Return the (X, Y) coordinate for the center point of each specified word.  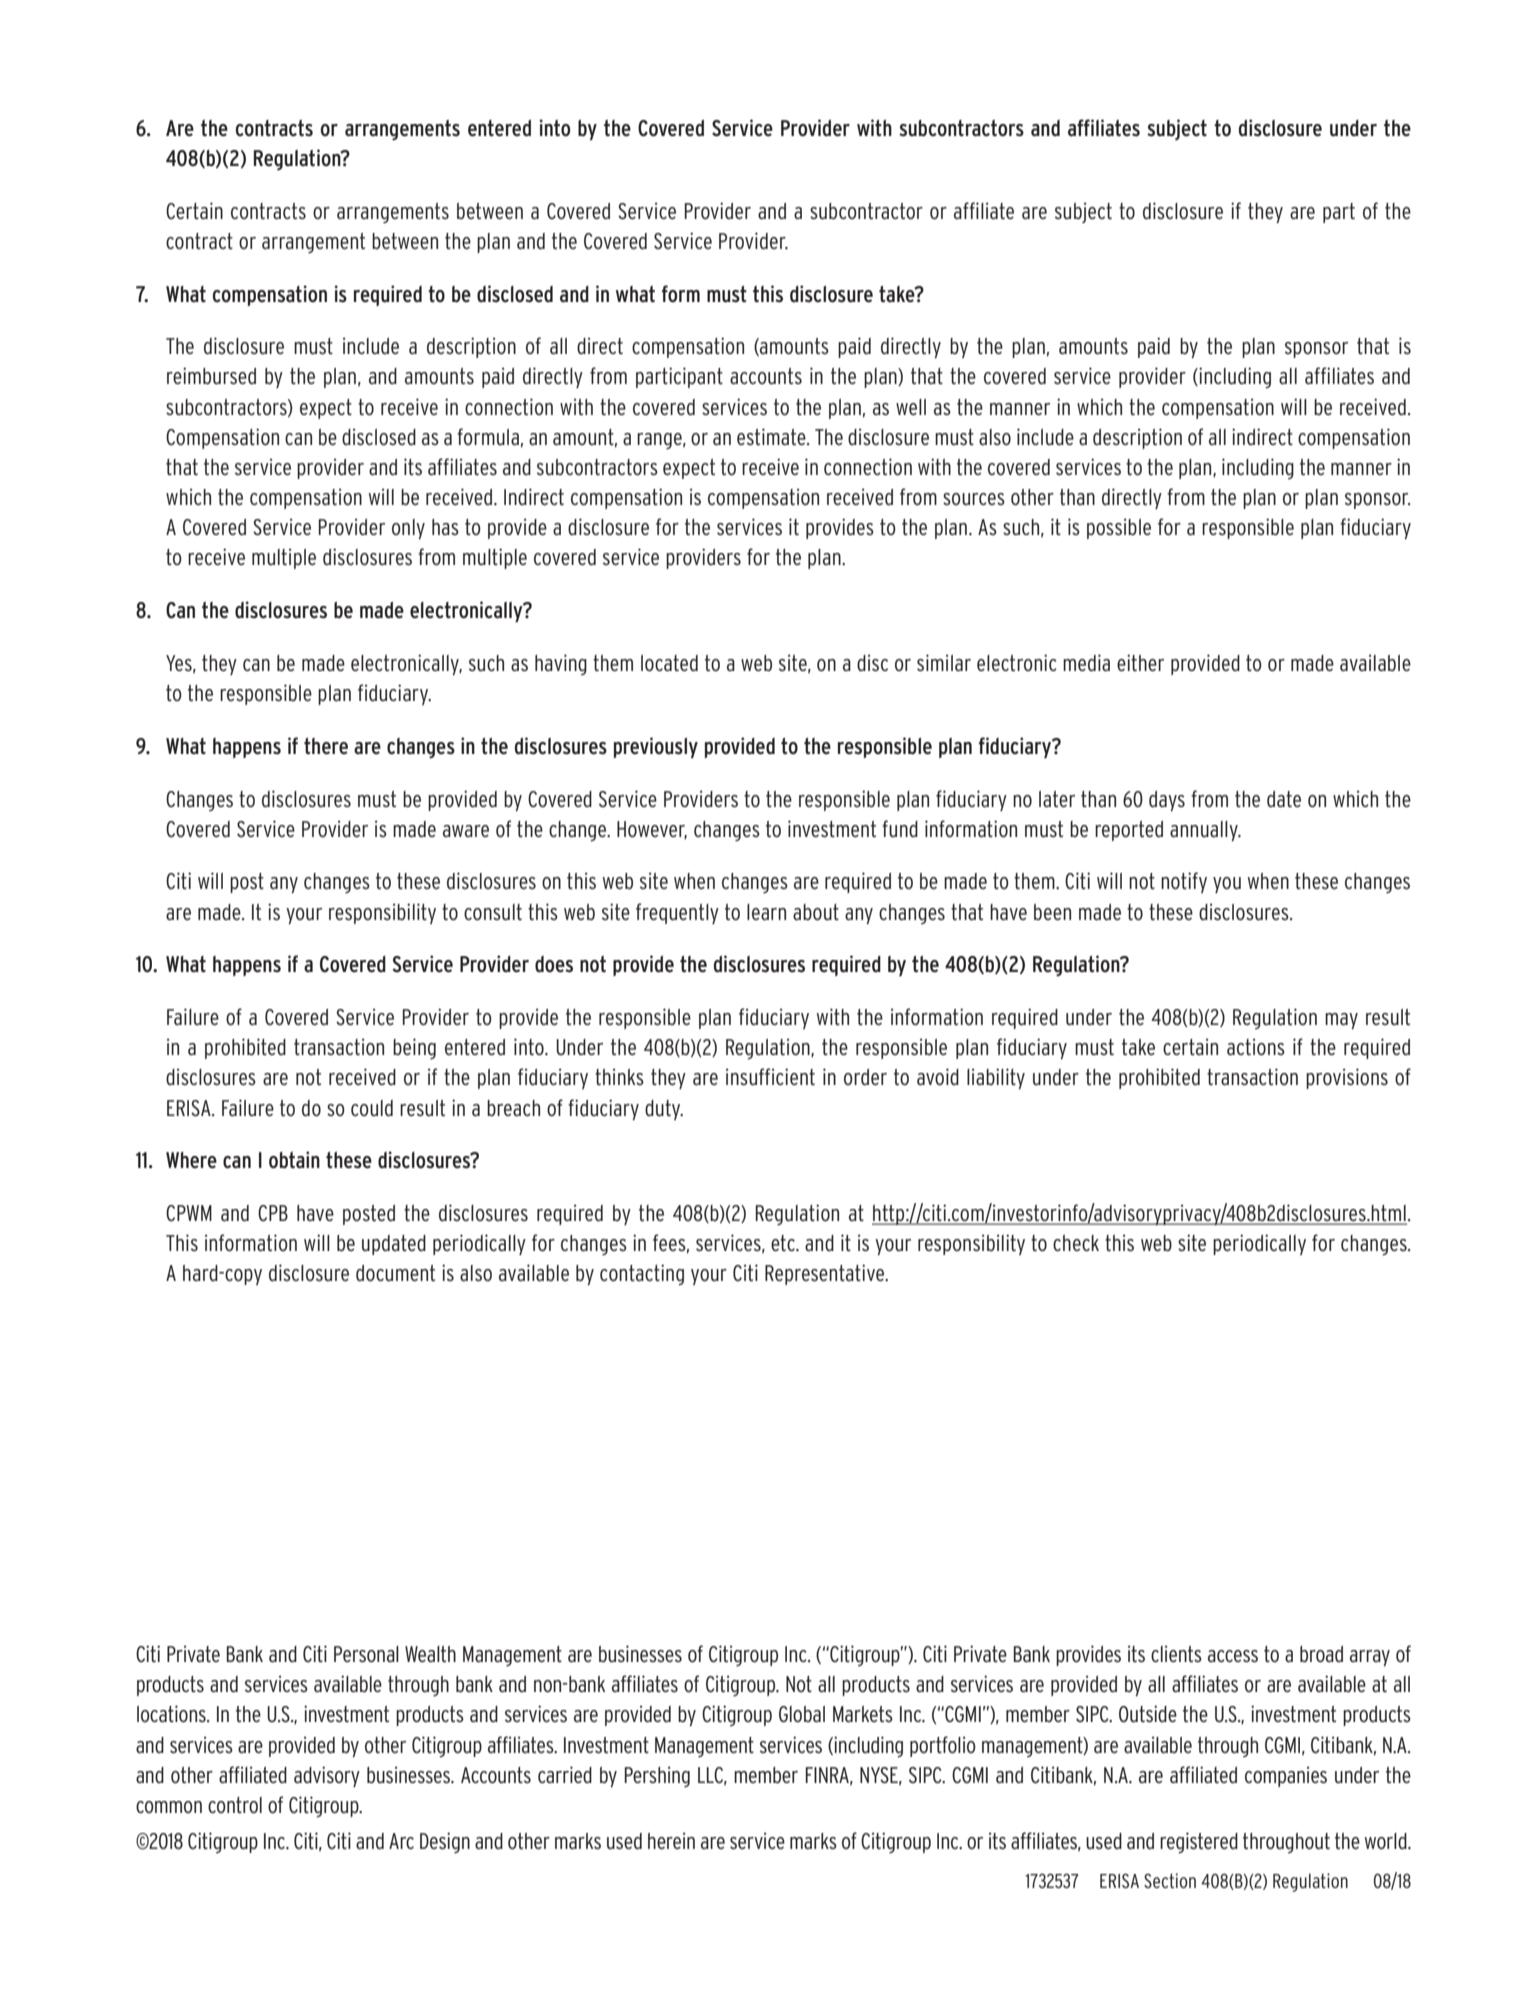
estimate (772, 437)
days (1167, 801)
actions (1256, 1047)
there (326, 746)
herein (671, 1841)
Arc (401, 1841)
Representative (826, 1274)
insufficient (770, 1077)
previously (656, 747)
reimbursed (211, 376)
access (1233, 1656)
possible (1119, 528)
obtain (294, 1160)
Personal (366, 1654)
